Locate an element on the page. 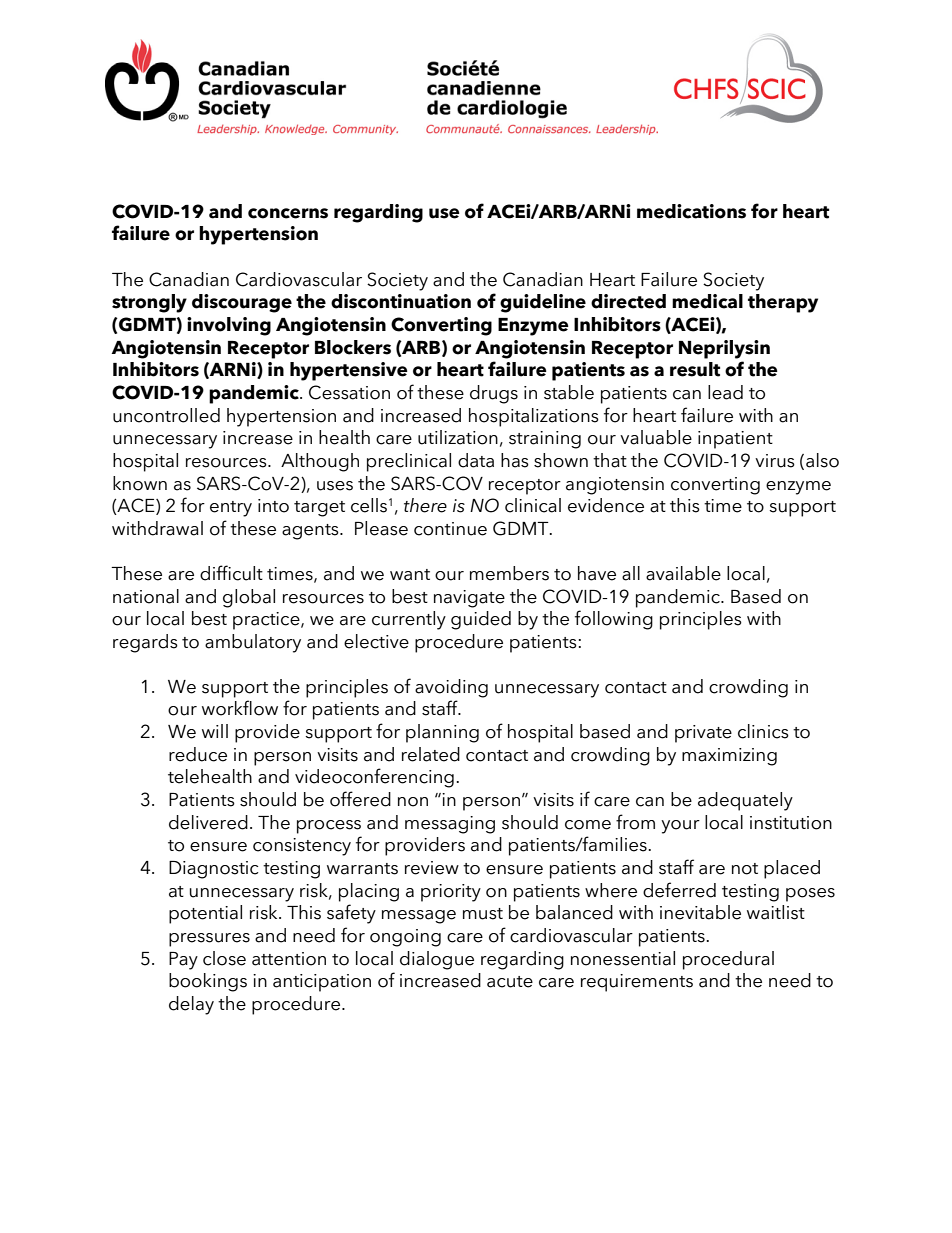 The image size is (952, 1233). medications is located at coordinates (691, 211).
